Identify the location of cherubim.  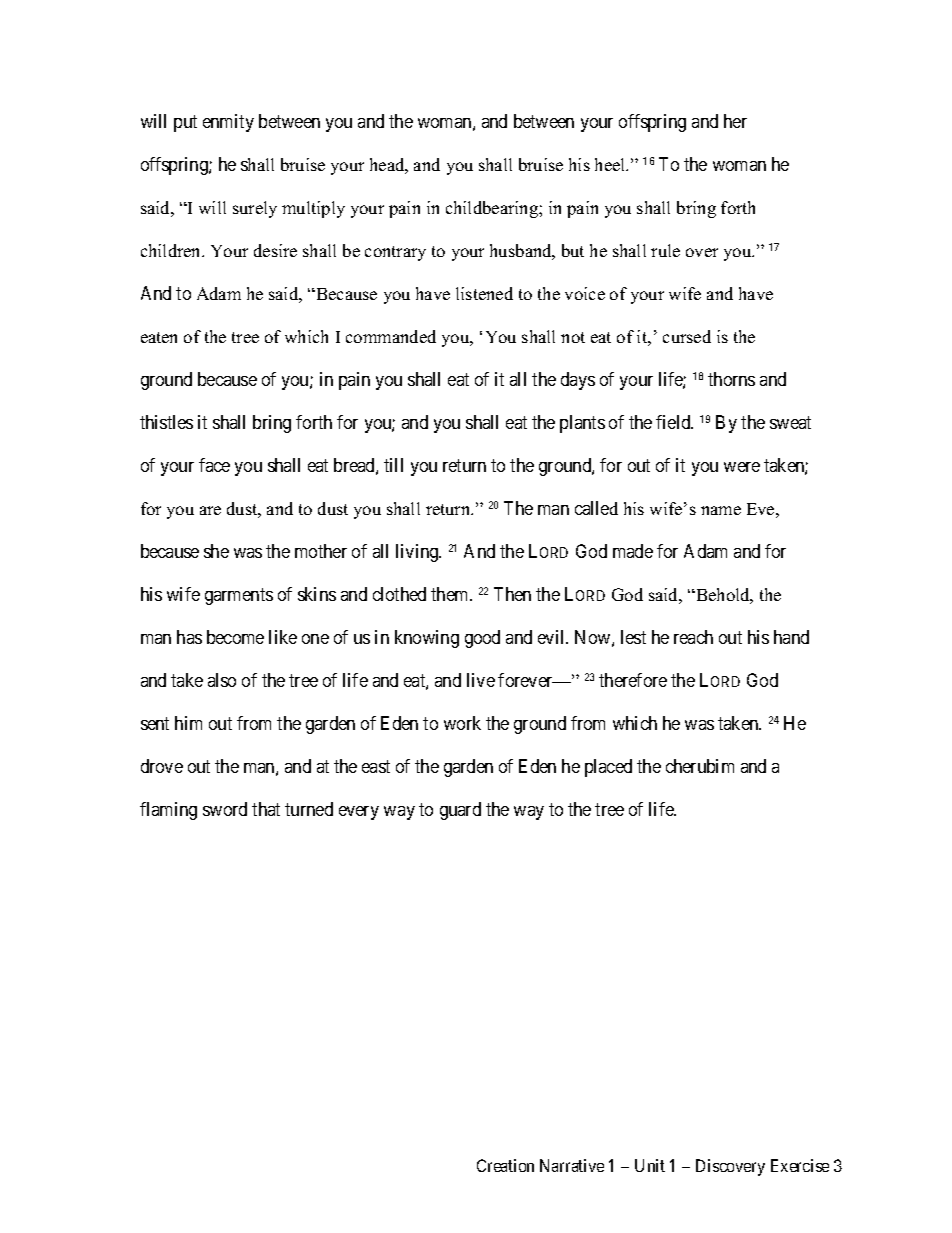
(700, 766).
